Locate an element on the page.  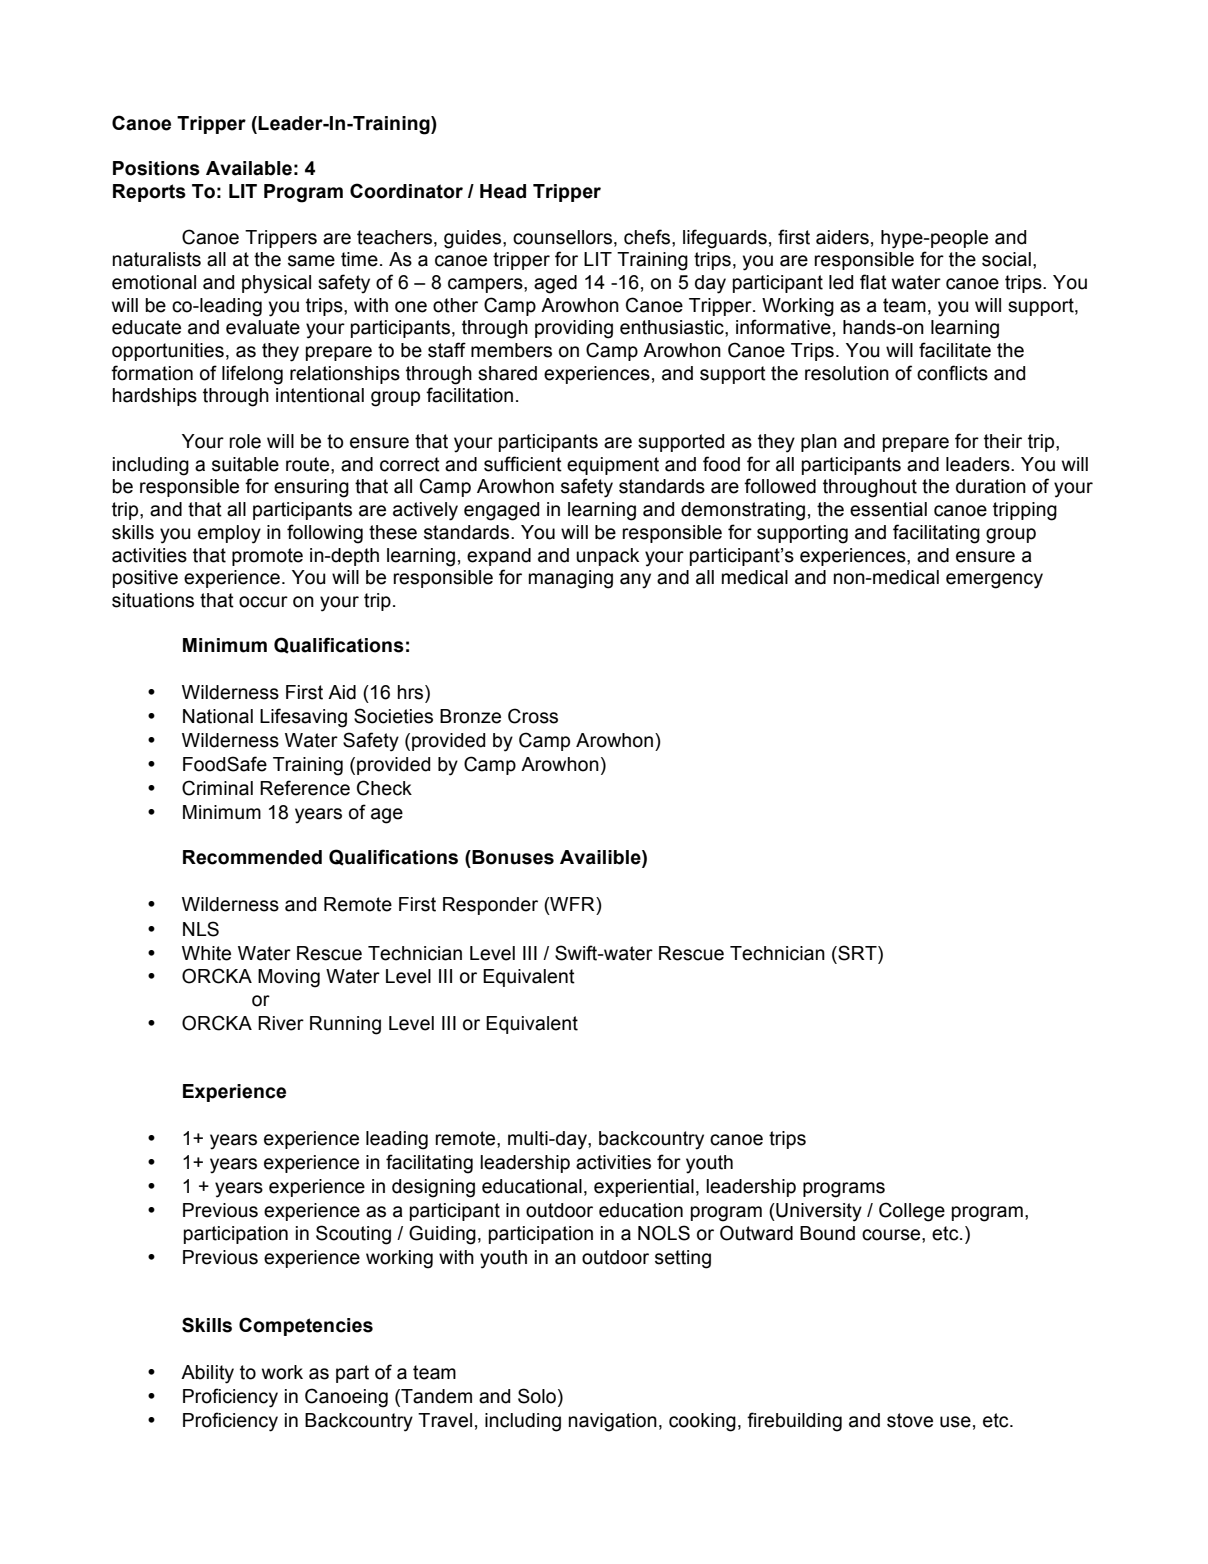
occur is located at coordinates (263, 602).
